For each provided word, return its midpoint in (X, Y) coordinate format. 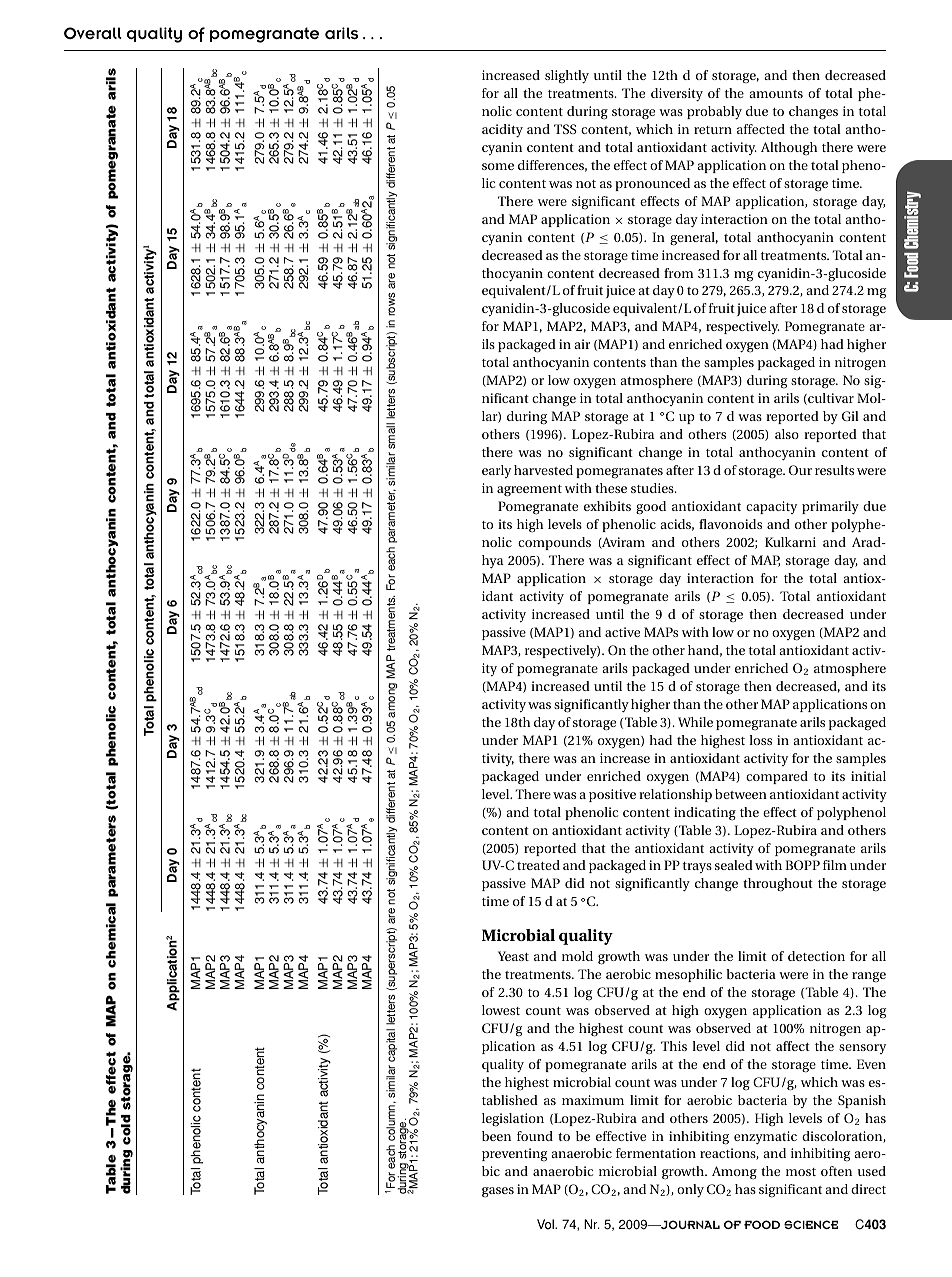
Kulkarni (790, 542)
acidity (502, 131)
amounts (776, 94)
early (496, 471)
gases (498, 1192)
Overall (93, 33)
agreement (529, 491)
